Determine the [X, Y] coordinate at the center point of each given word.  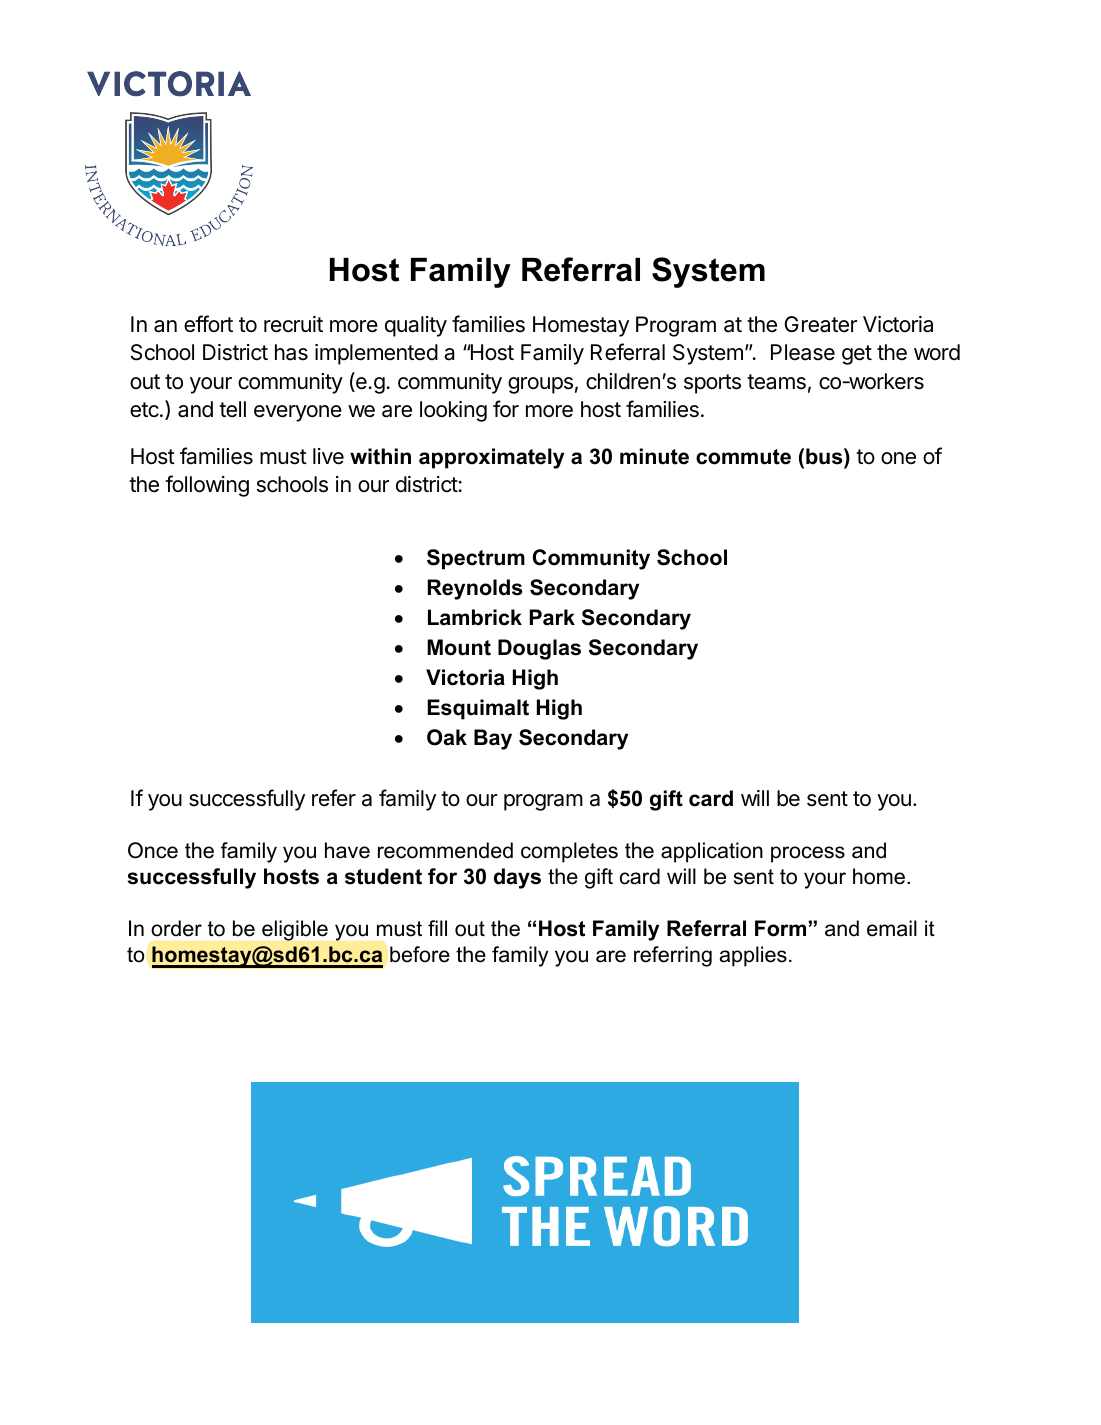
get [857, 355]
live [328, 456]
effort [208, 324]
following [207, 486]
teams [776, 382]
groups [540, 385]
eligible [295, 930]
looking [453, 411]
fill [437, 928]
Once [153, 850]
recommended [445, 850]
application [712, 852]
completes [569, 852]
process [808, 854]
